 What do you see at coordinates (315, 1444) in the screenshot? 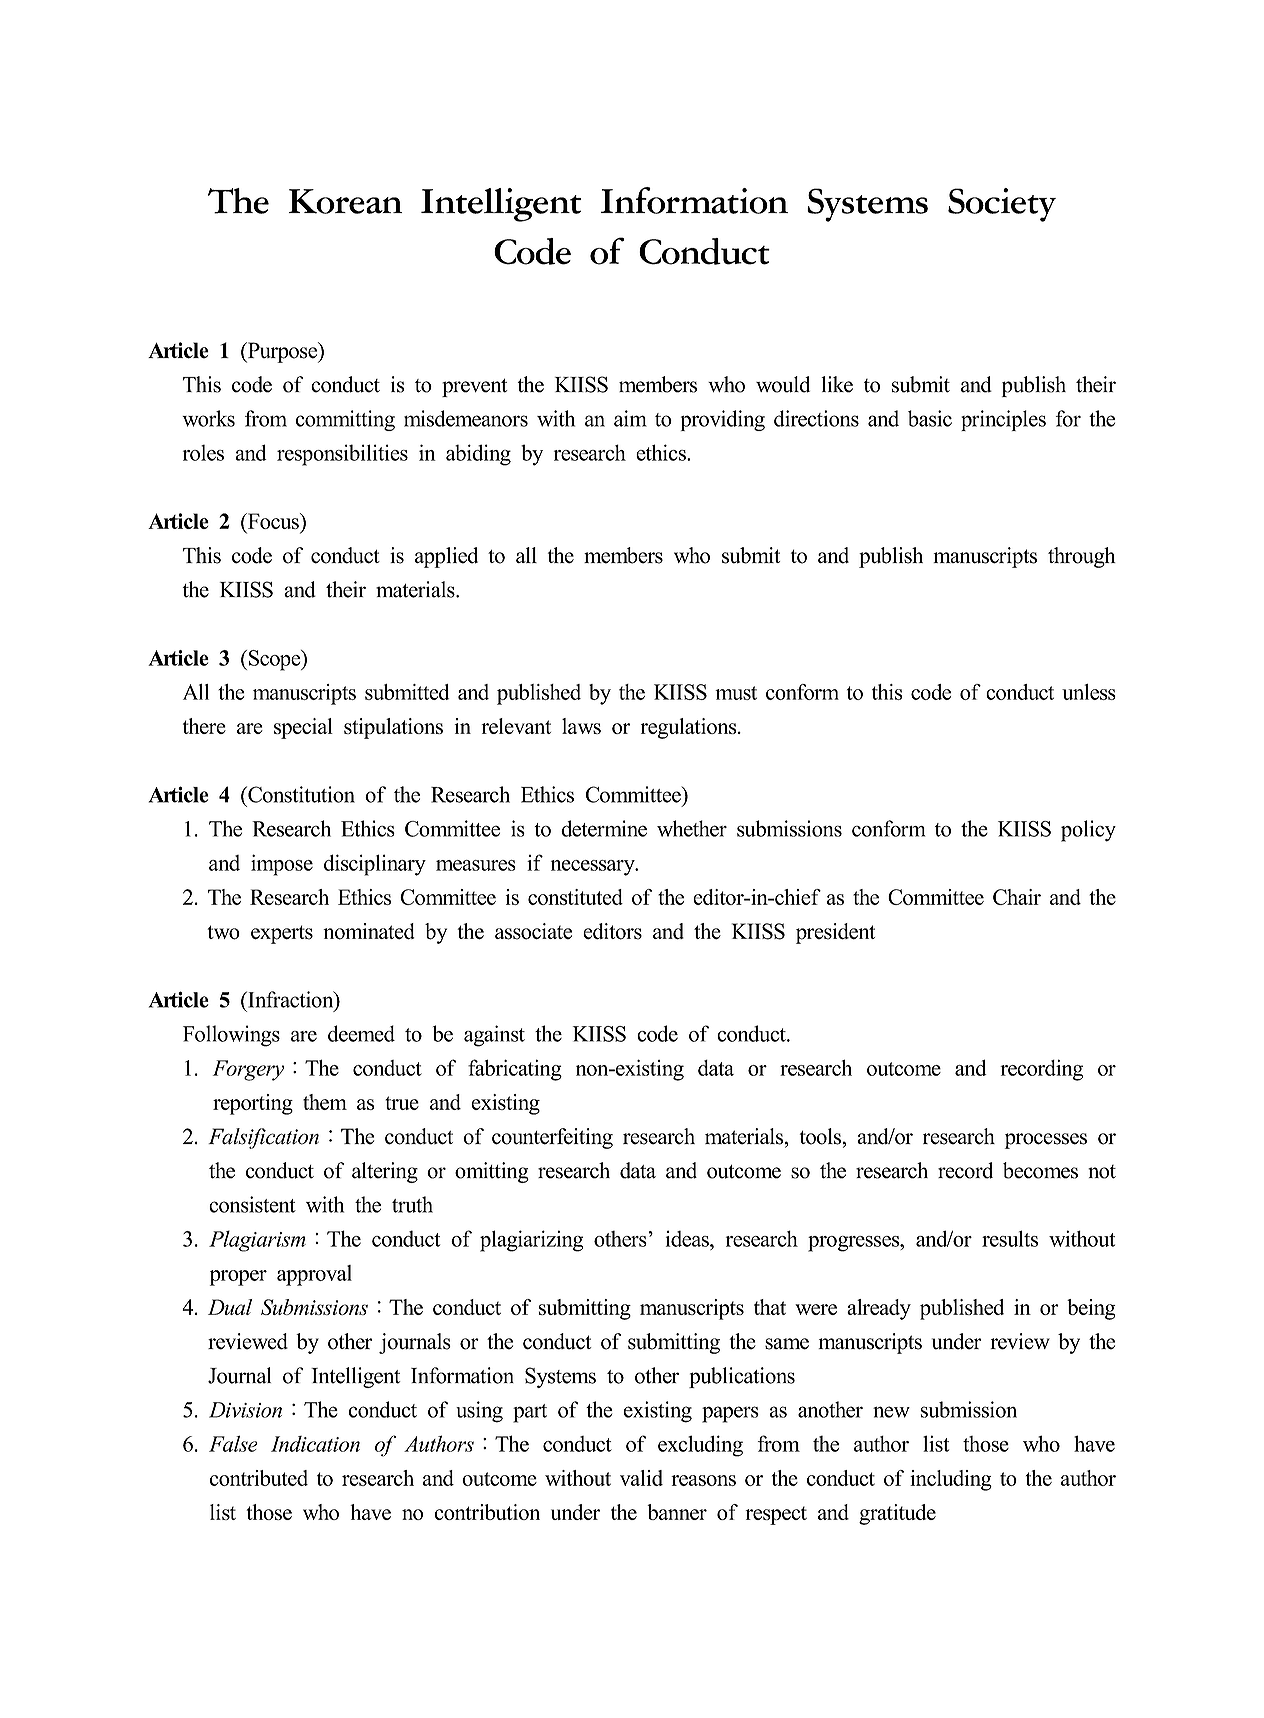
I see `Indication` at bounding box center [315, 1444].
